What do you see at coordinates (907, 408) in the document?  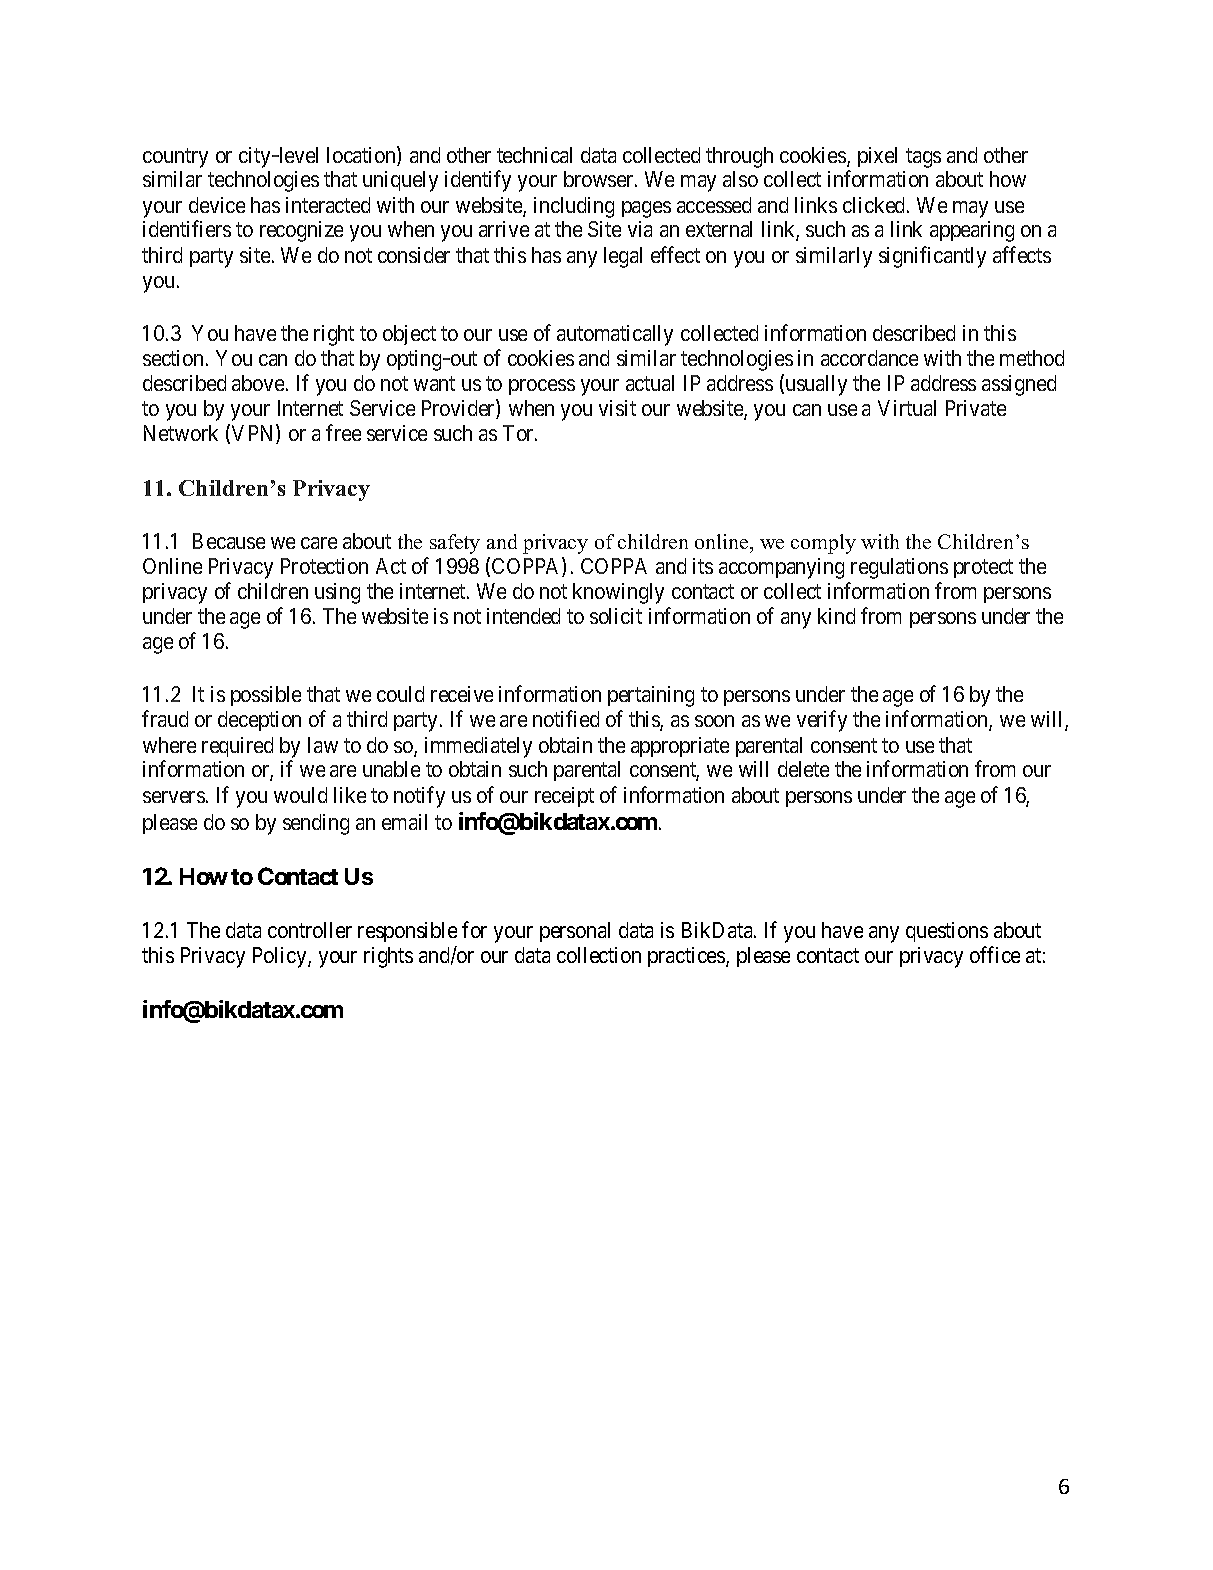 I see `Virtual` at bounding box center [907, 408].
